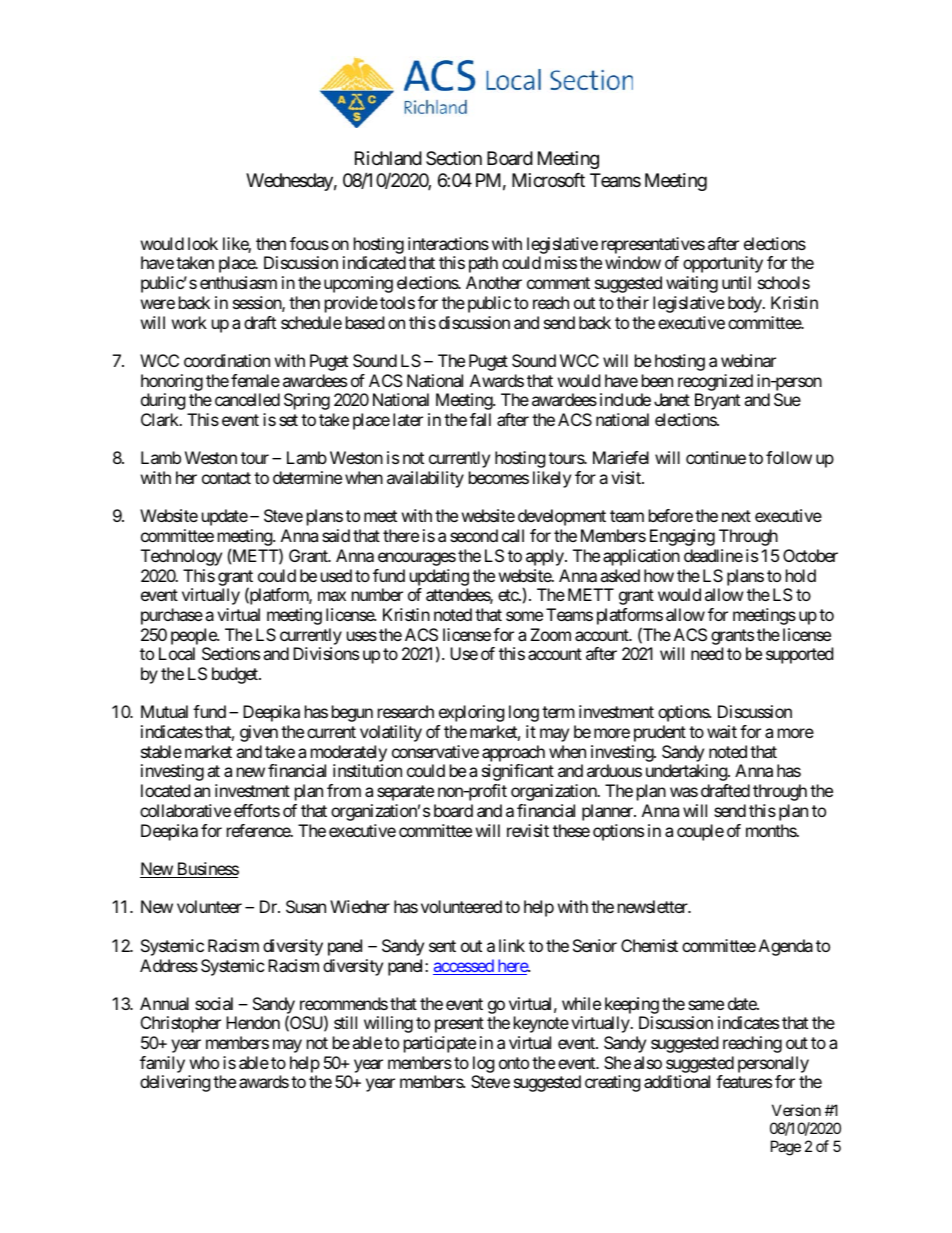  What do you see at coordinates (524, 616) in the screenshot?
I see `some` at bounding box center [524, 616].
